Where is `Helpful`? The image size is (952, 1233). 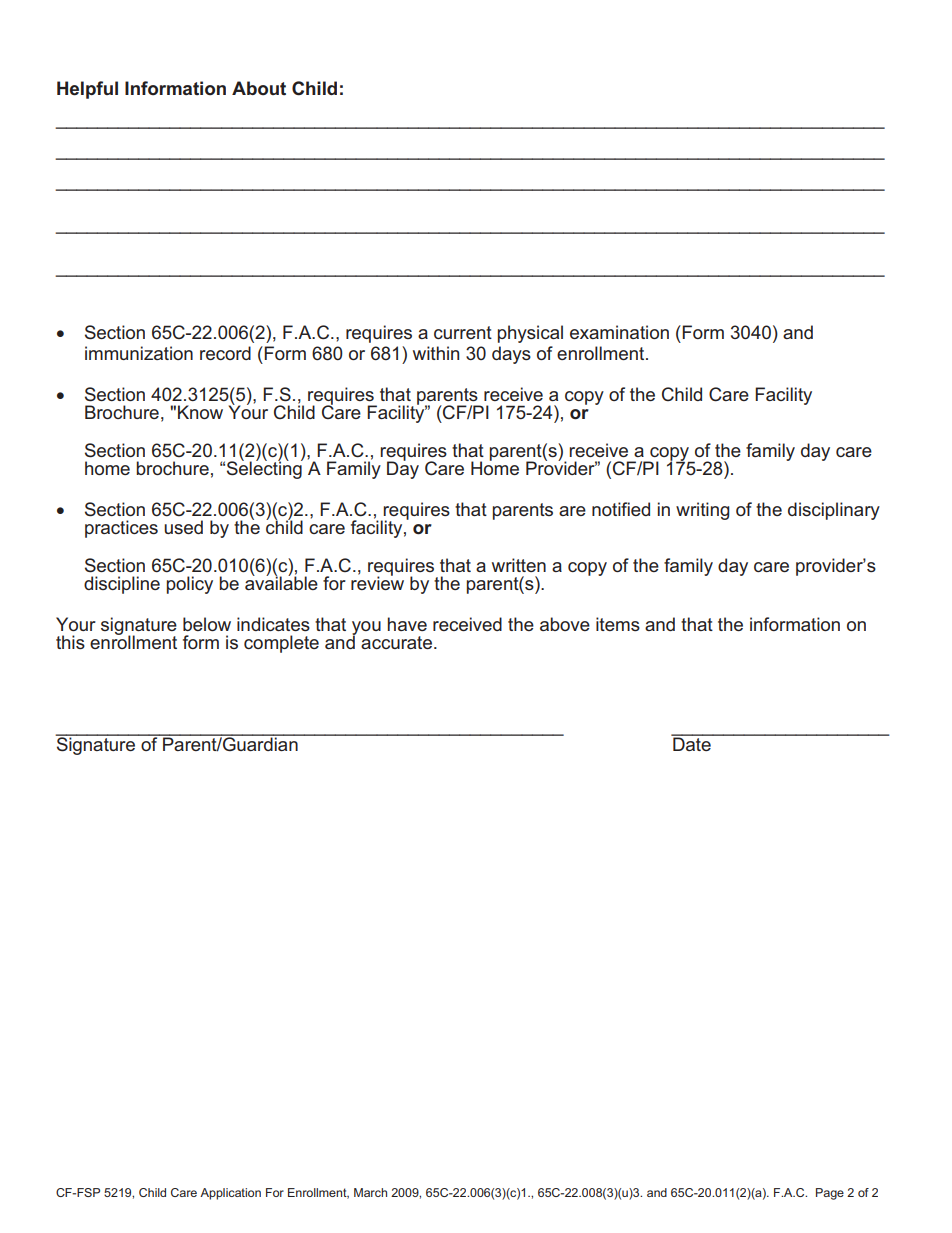
Helpful is located at coordinates (87, 90).
